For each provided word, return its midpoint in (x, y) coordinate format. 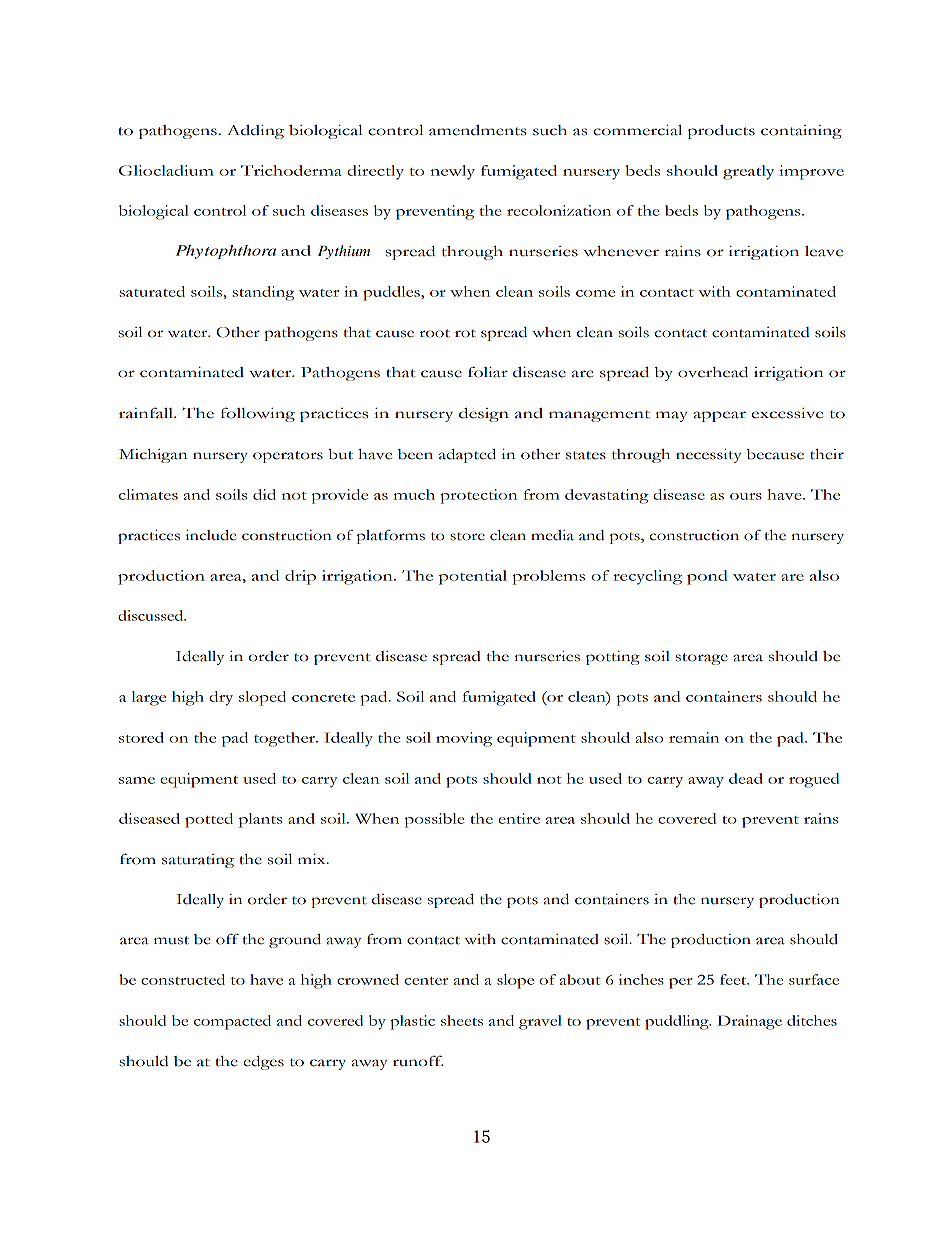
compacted (232, 1022)
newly (452, 172)
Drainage (749, 1022)
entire (519, 818)
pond (707, 577)
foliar (488, 372)
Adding (255, 132)
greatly (748, 172)
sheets (462, 1020)
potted (209, 820)
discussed (152, 615)
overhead (713, 372)
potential (473, 577)
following (258, 414)
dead (746, 778)
